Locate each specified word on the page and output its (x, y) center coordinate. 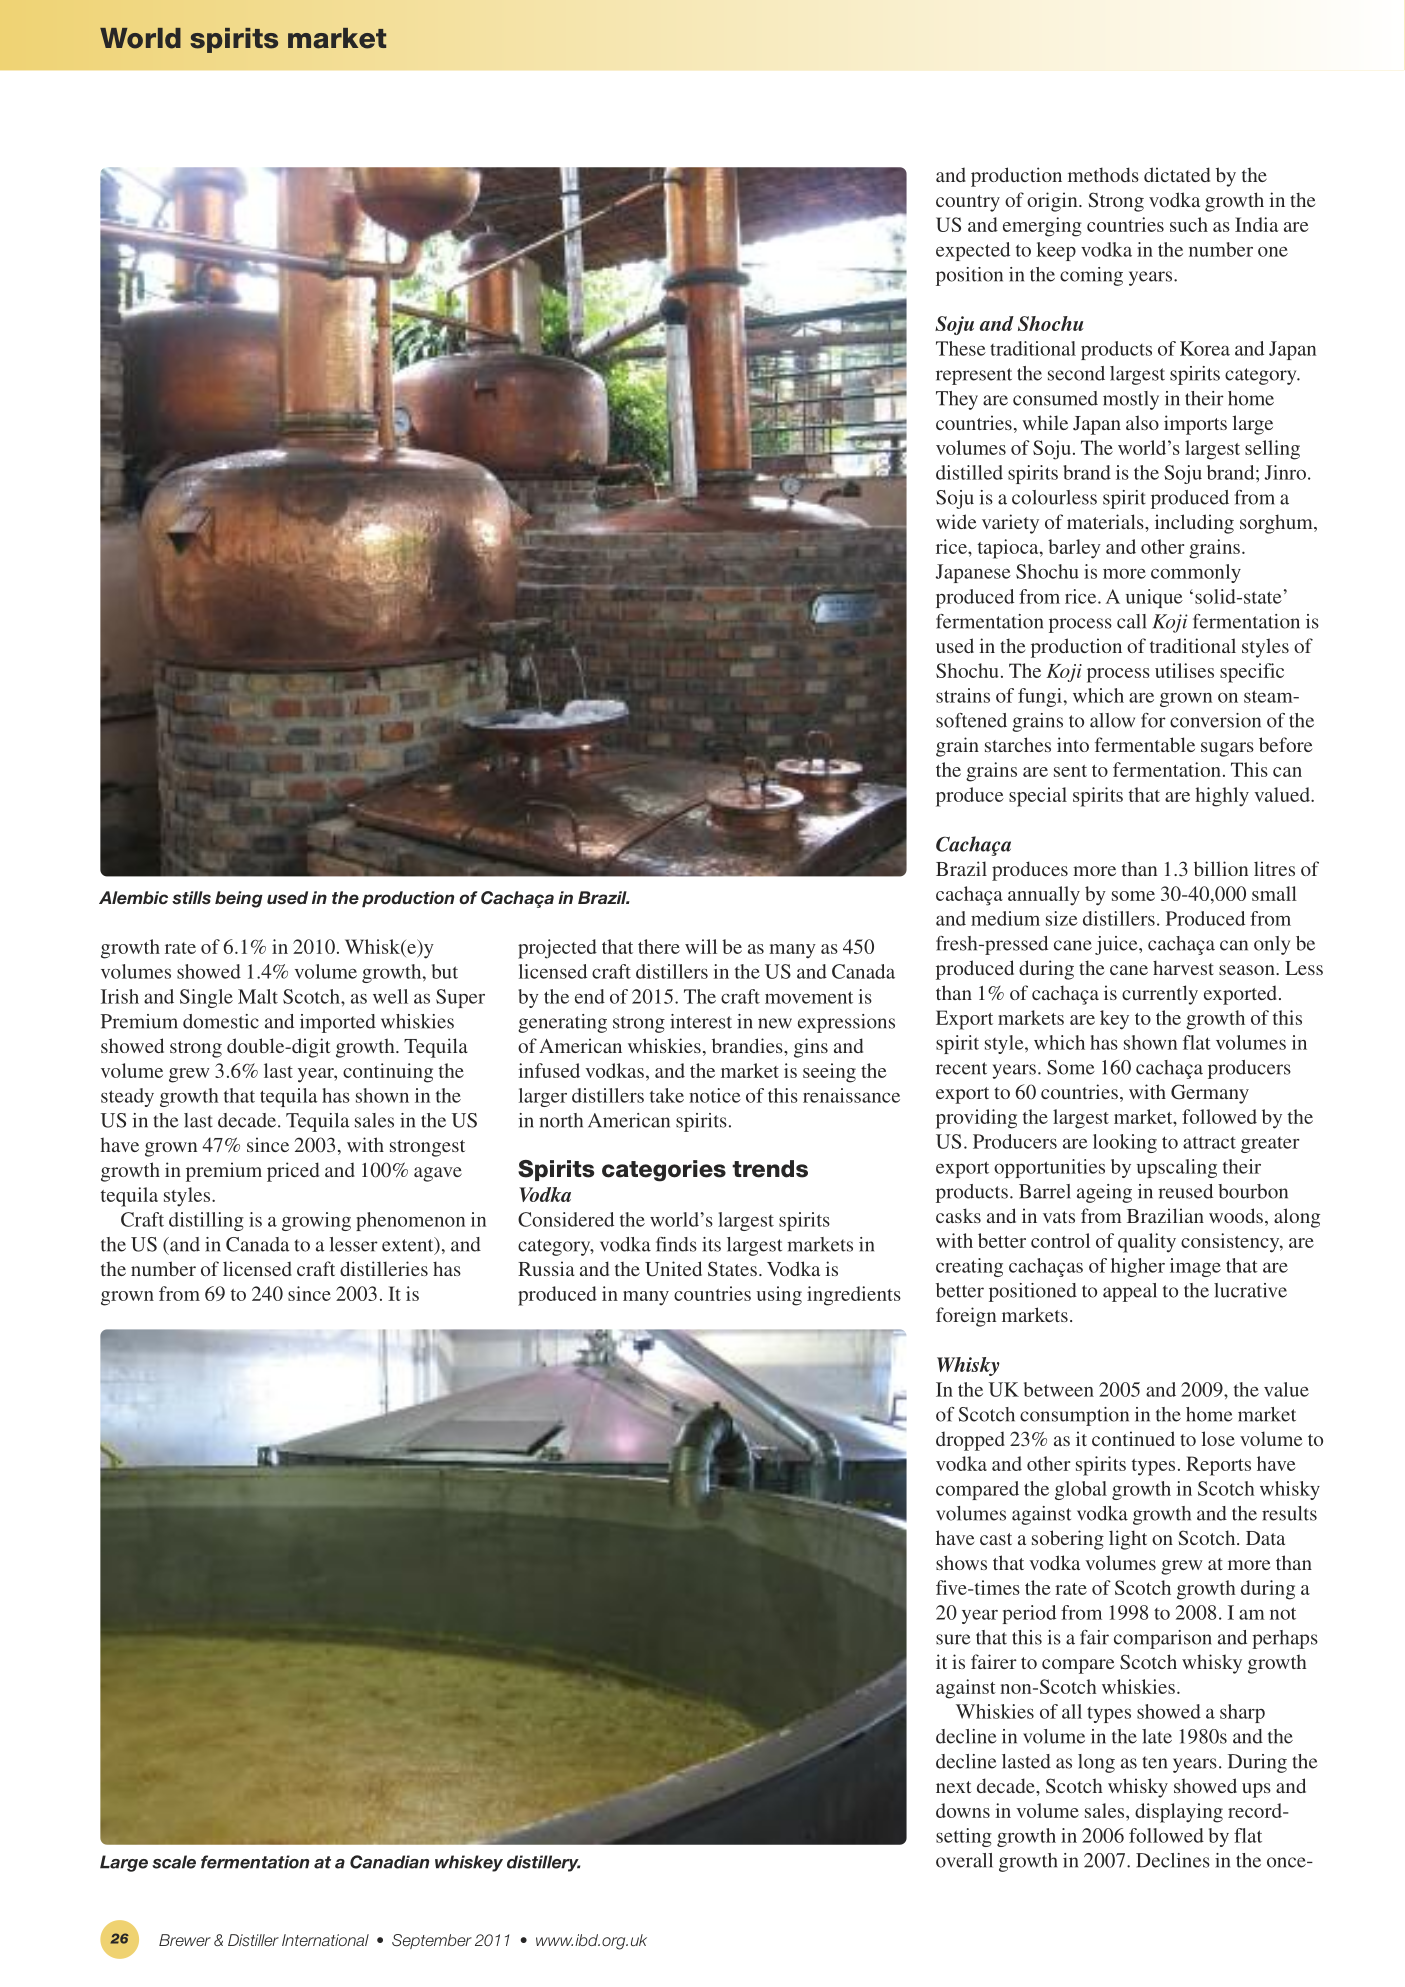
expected (973, 251)
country (968, 203)
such (1189, 224)
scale (174, 1862)
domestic (221, 1021)
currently (1160, 995)
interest (701, 1021)
